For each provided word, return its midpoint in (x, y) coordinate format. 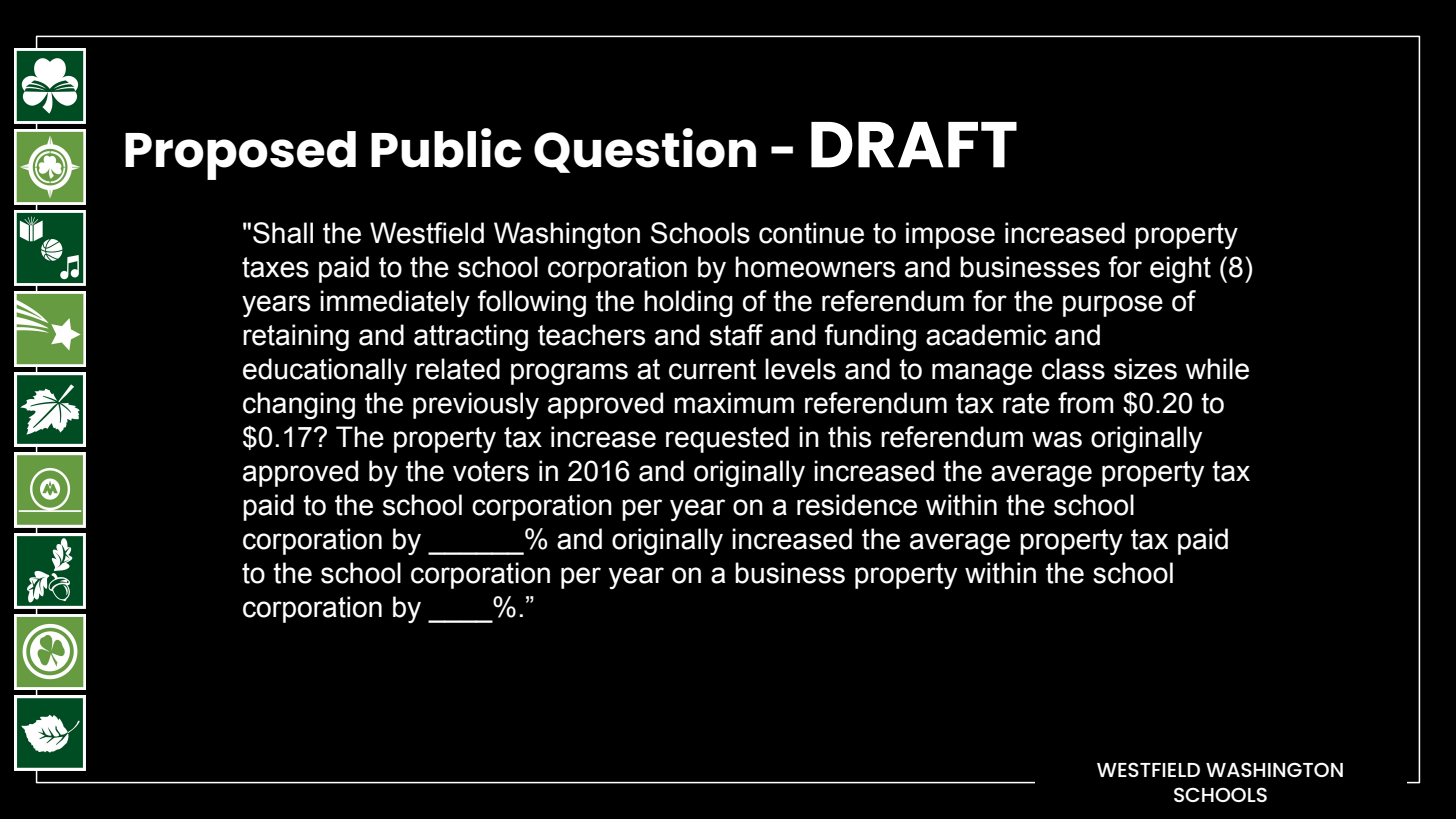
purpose (1113, 306)
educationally (325, 371)
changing (299, 406)
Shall (283, 233)
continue (811, 233)
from (1086, 403)
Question (645, 150)
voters (491, 471)
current (712, 369)
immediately (395, 303)
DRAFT (914, 145)
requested (727, 439)
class (1073, 369)
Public (446, 148)
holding (688, 304)
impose (950, 235)
